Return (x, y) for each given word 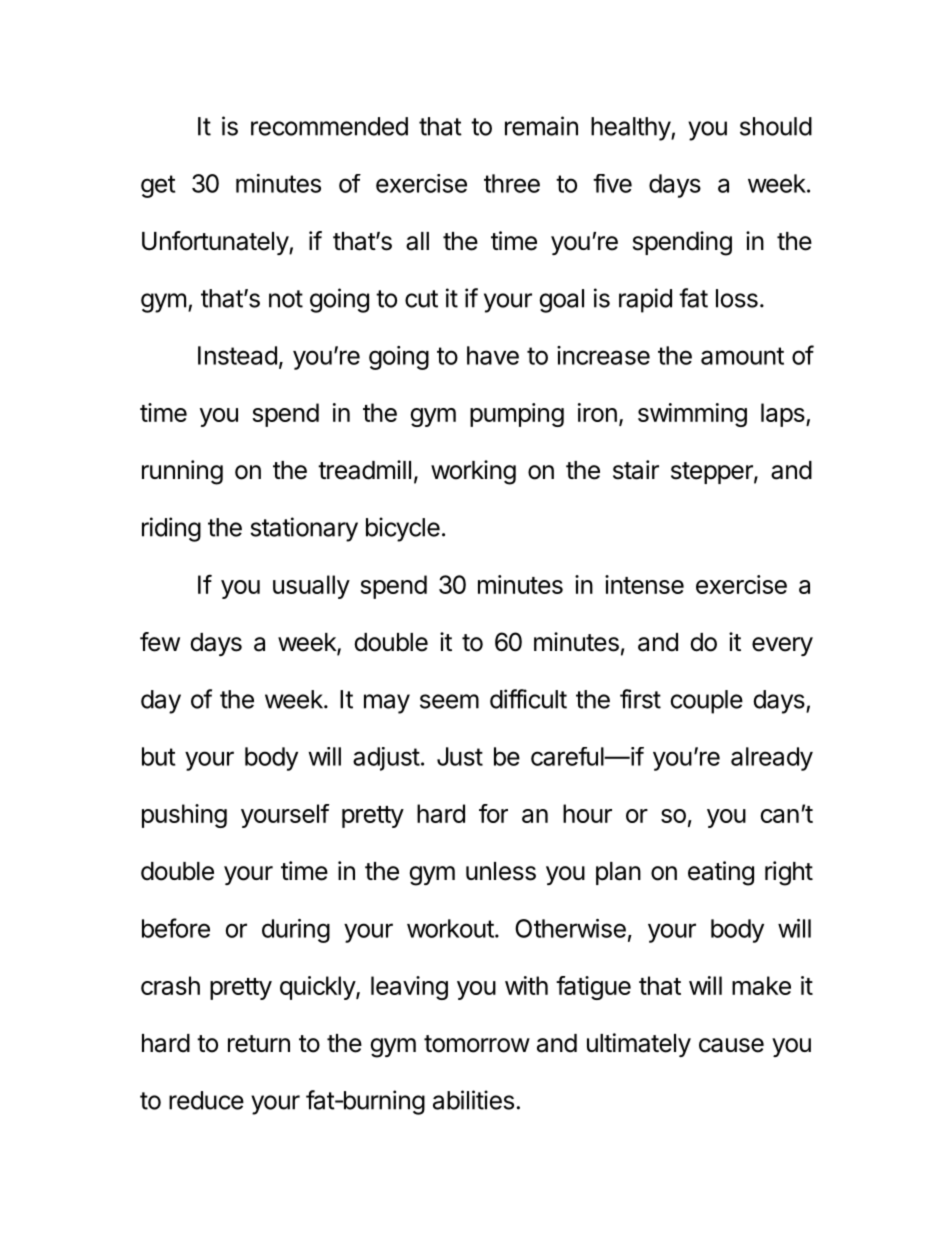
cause (731, 1045)
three (512, 183)
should (776, 126)
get (158, 186)
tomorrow (477, 1044)
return (259, 1044)
